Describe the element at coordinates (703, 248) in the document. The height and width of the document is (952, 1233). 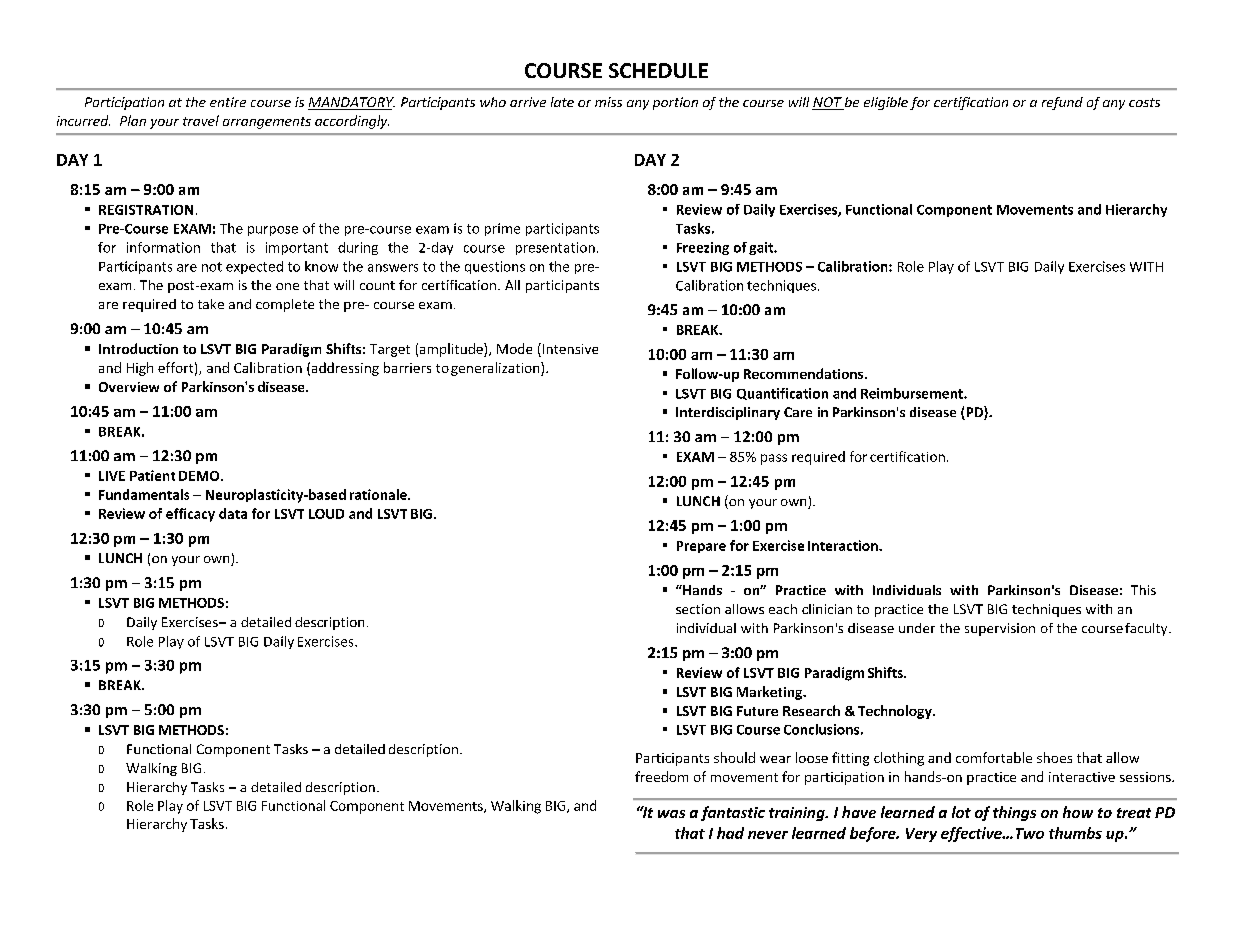
I see `Freezing` at that location.
